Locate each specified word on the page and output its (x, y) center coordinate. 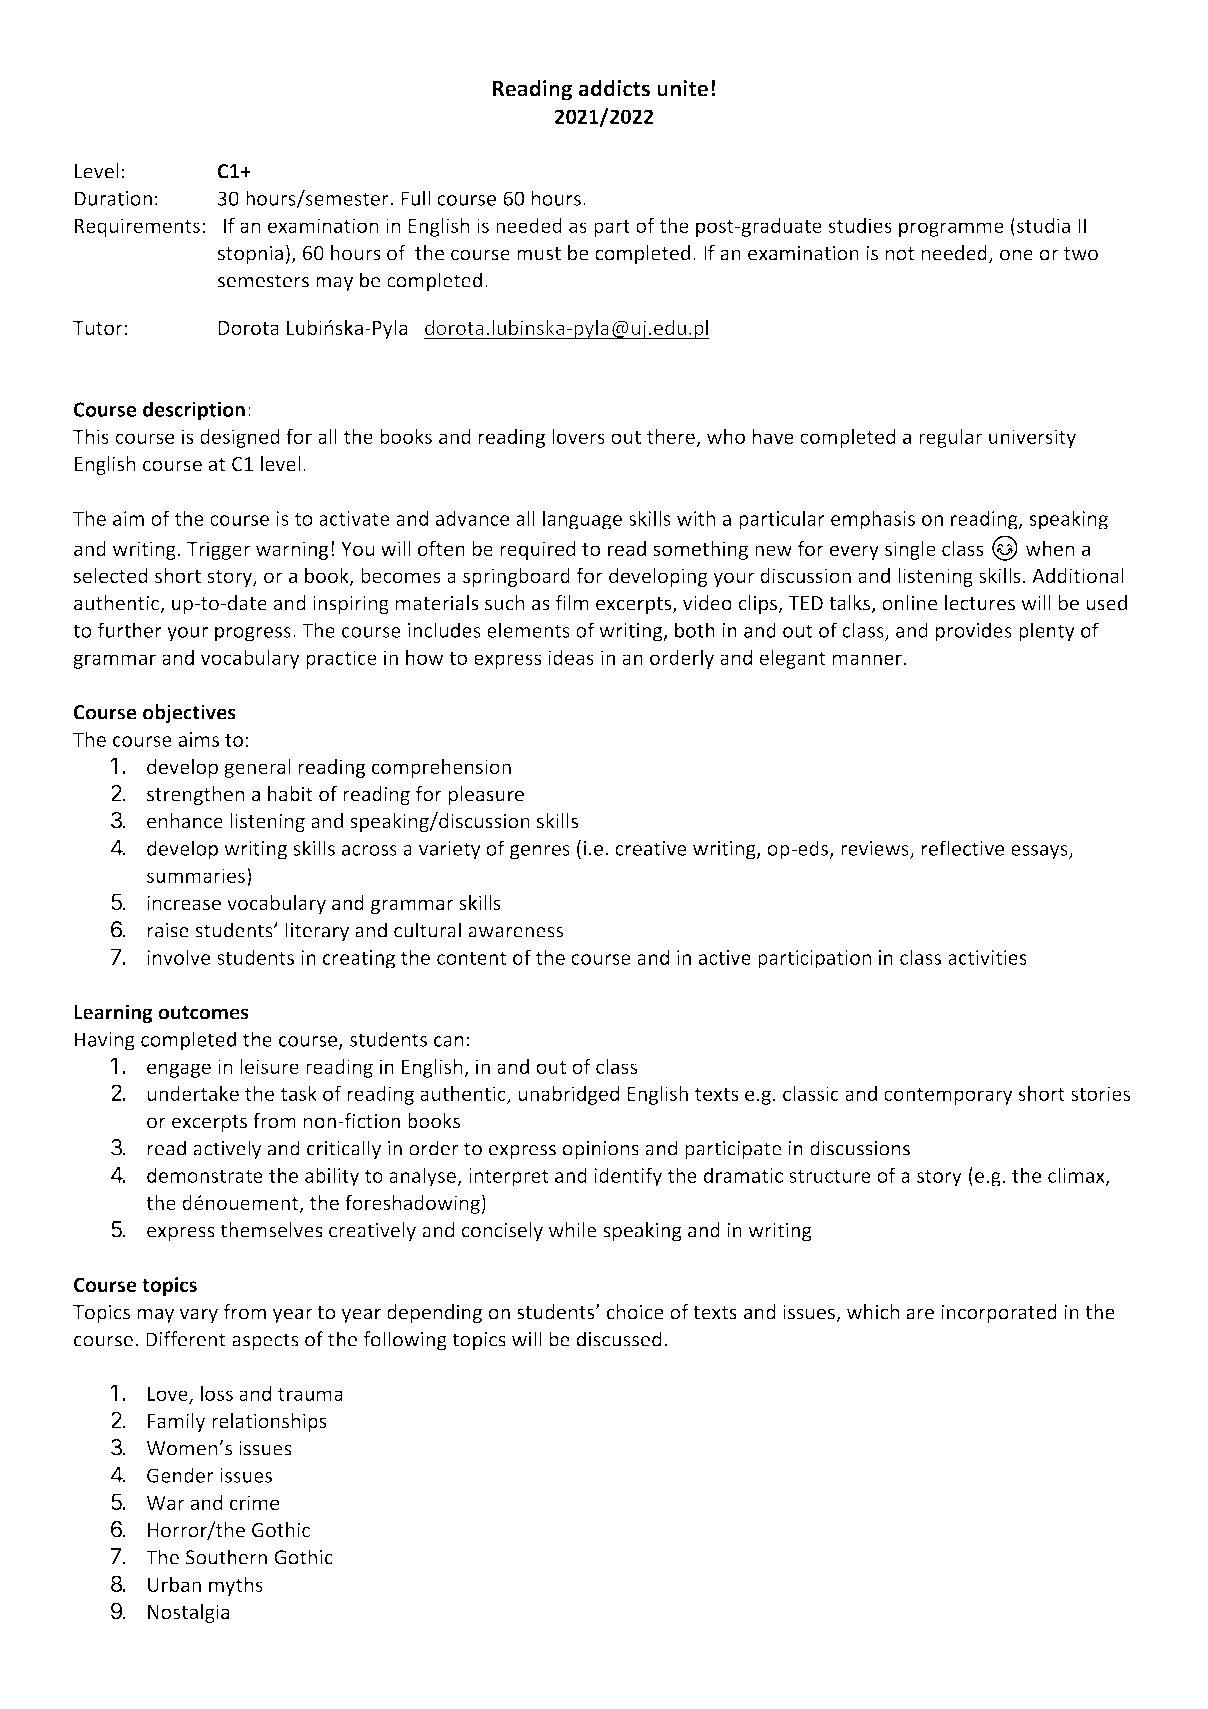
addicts (614, 88)
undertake (193, 1093)
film (572, 603)
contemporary (948, 1096)
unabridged (568, 1095)
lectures (980, 603)
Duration (113, 198)
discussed (619, 1339)
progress (253, 634)
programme (951, 229)
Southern (226, 1557)
